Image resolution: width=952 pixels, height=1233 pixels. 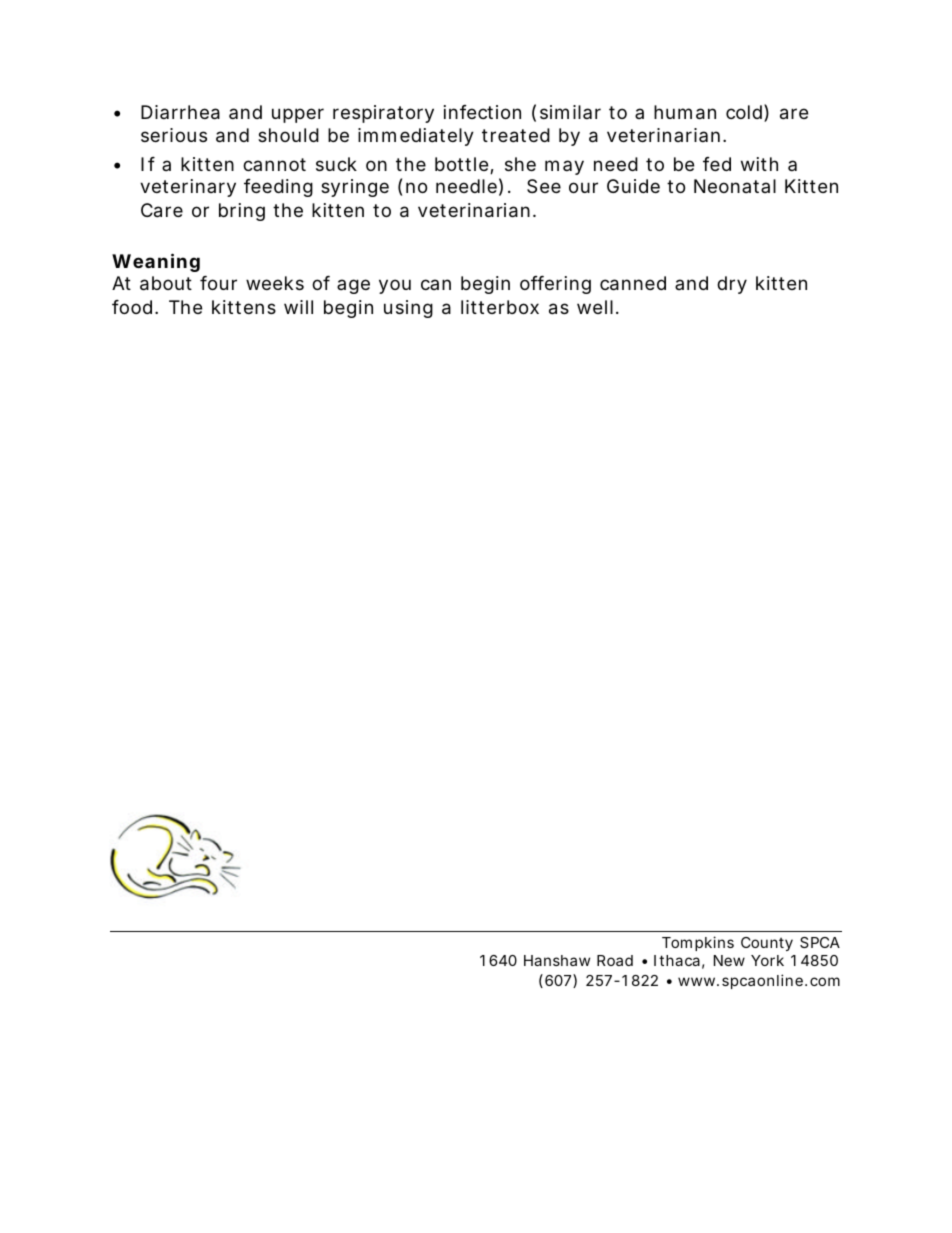 I want to click on serious, so click(x=174, y=135).
